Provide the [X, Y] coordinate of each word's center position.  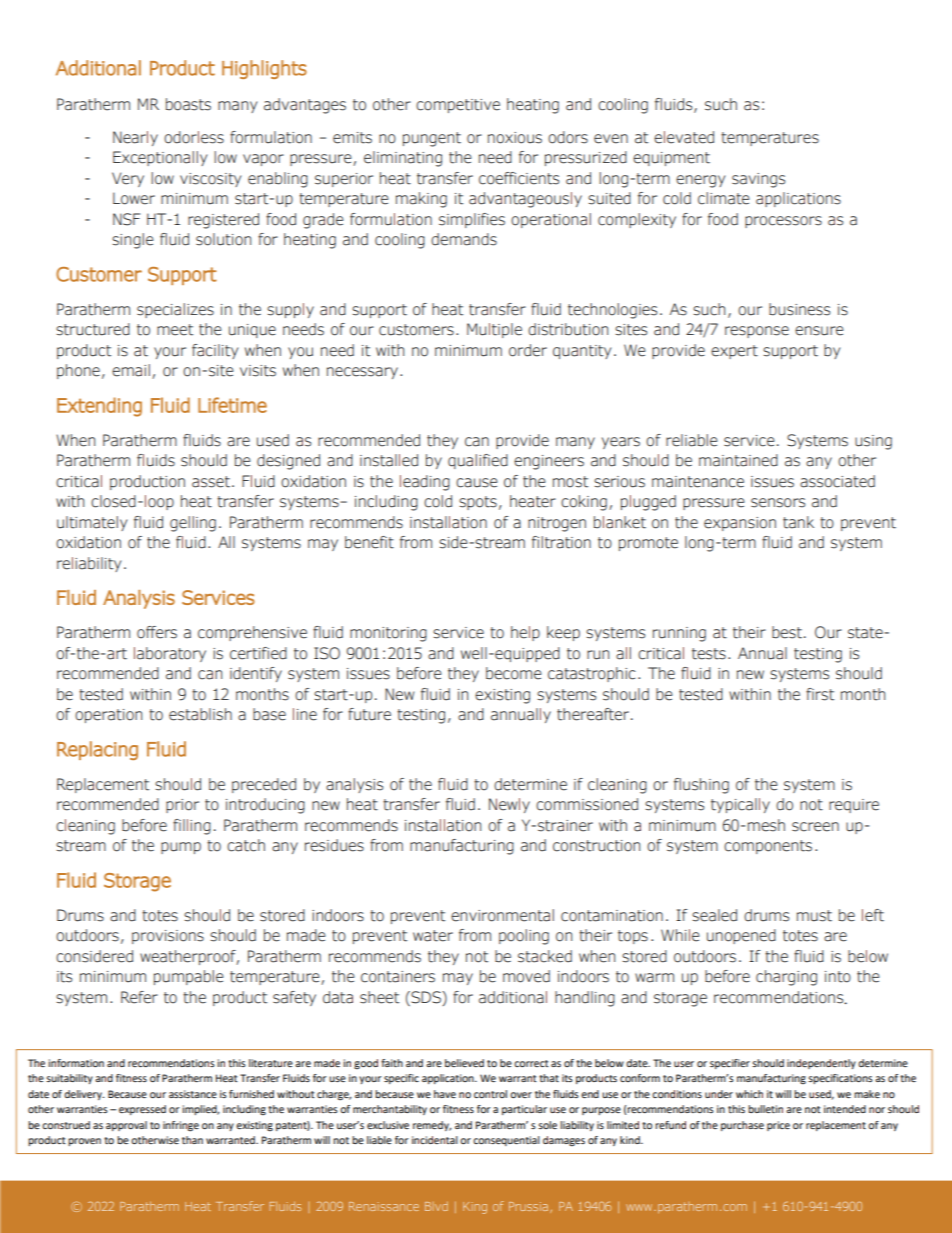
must [814, 916]
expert [734, 352]
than [192, 1140]
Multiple [494, 330]
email [131, 370]
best [787, 632]
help [525, 633]
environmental [502, 915]
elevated [684, 137]
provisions [168, 937]
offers [157, 632]
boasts [188, 104]
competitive [458, 106]
